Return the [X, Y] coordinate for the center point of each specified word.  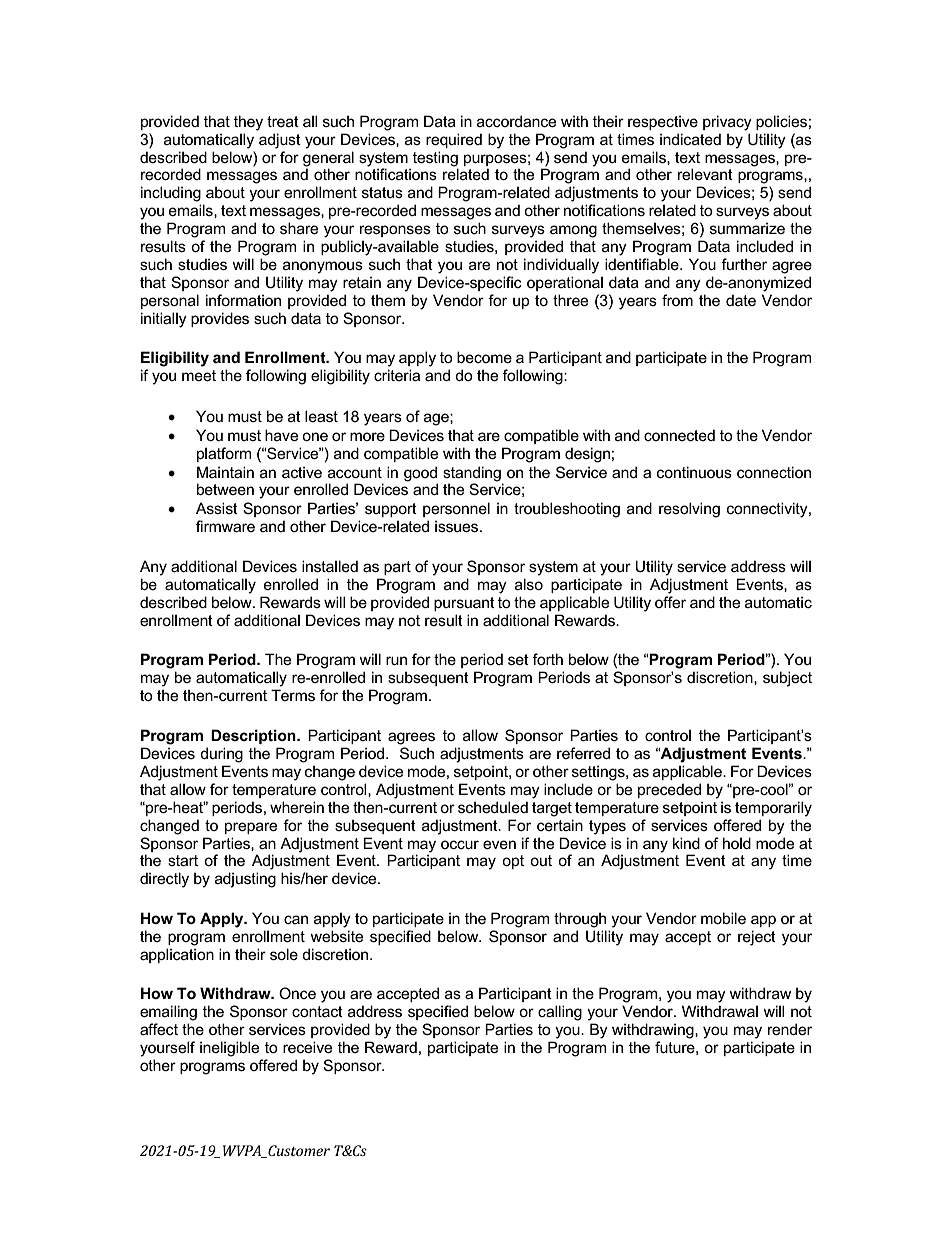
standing [473, 475]
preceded [669, 790]
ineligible [229, 1049]
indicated [690, 139]
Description [254, 736]
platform [224, 454]
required [454, 140]
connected [679, 435]
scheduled [493, 807]
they [248, 123]
